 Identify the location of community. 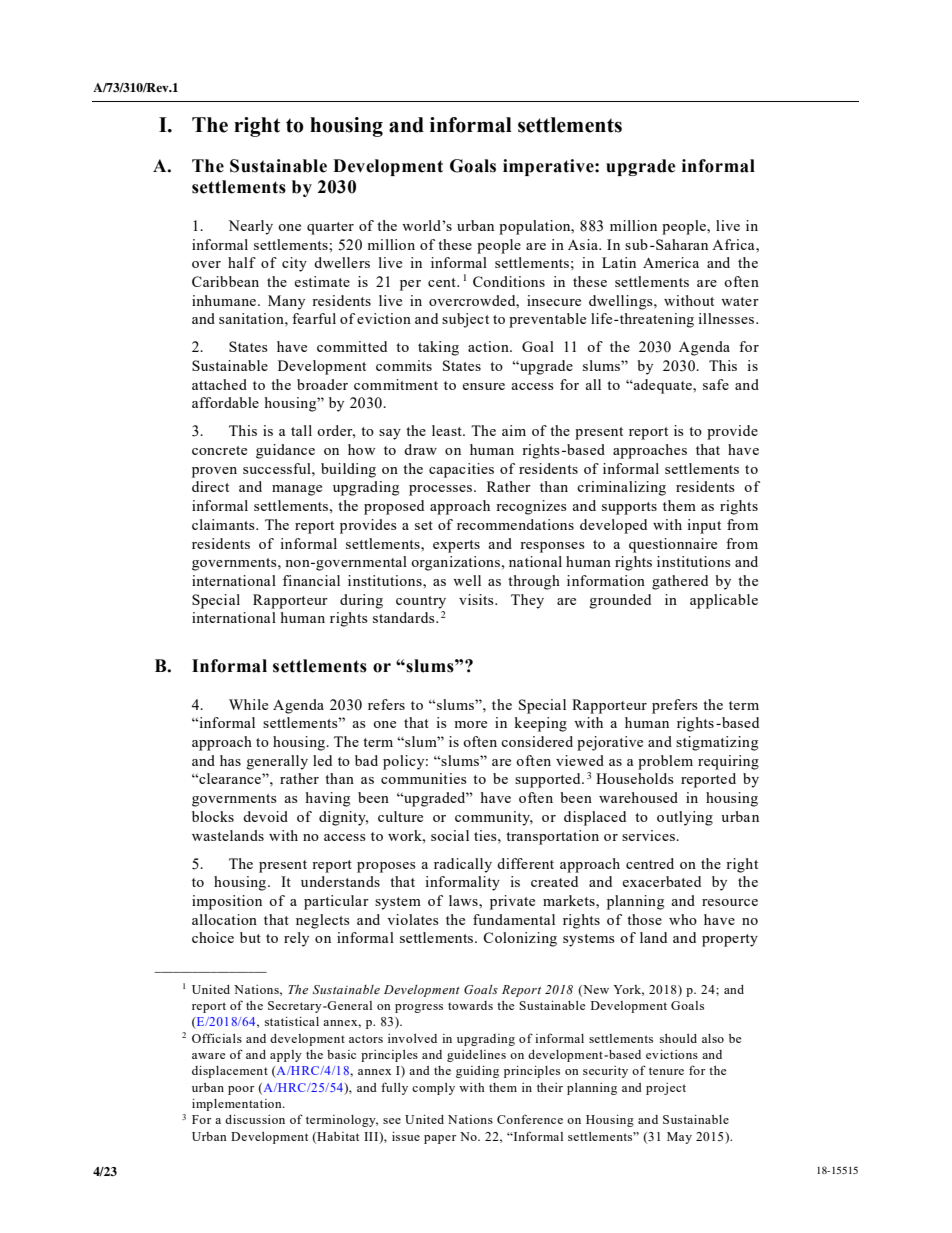
(494, 818).
